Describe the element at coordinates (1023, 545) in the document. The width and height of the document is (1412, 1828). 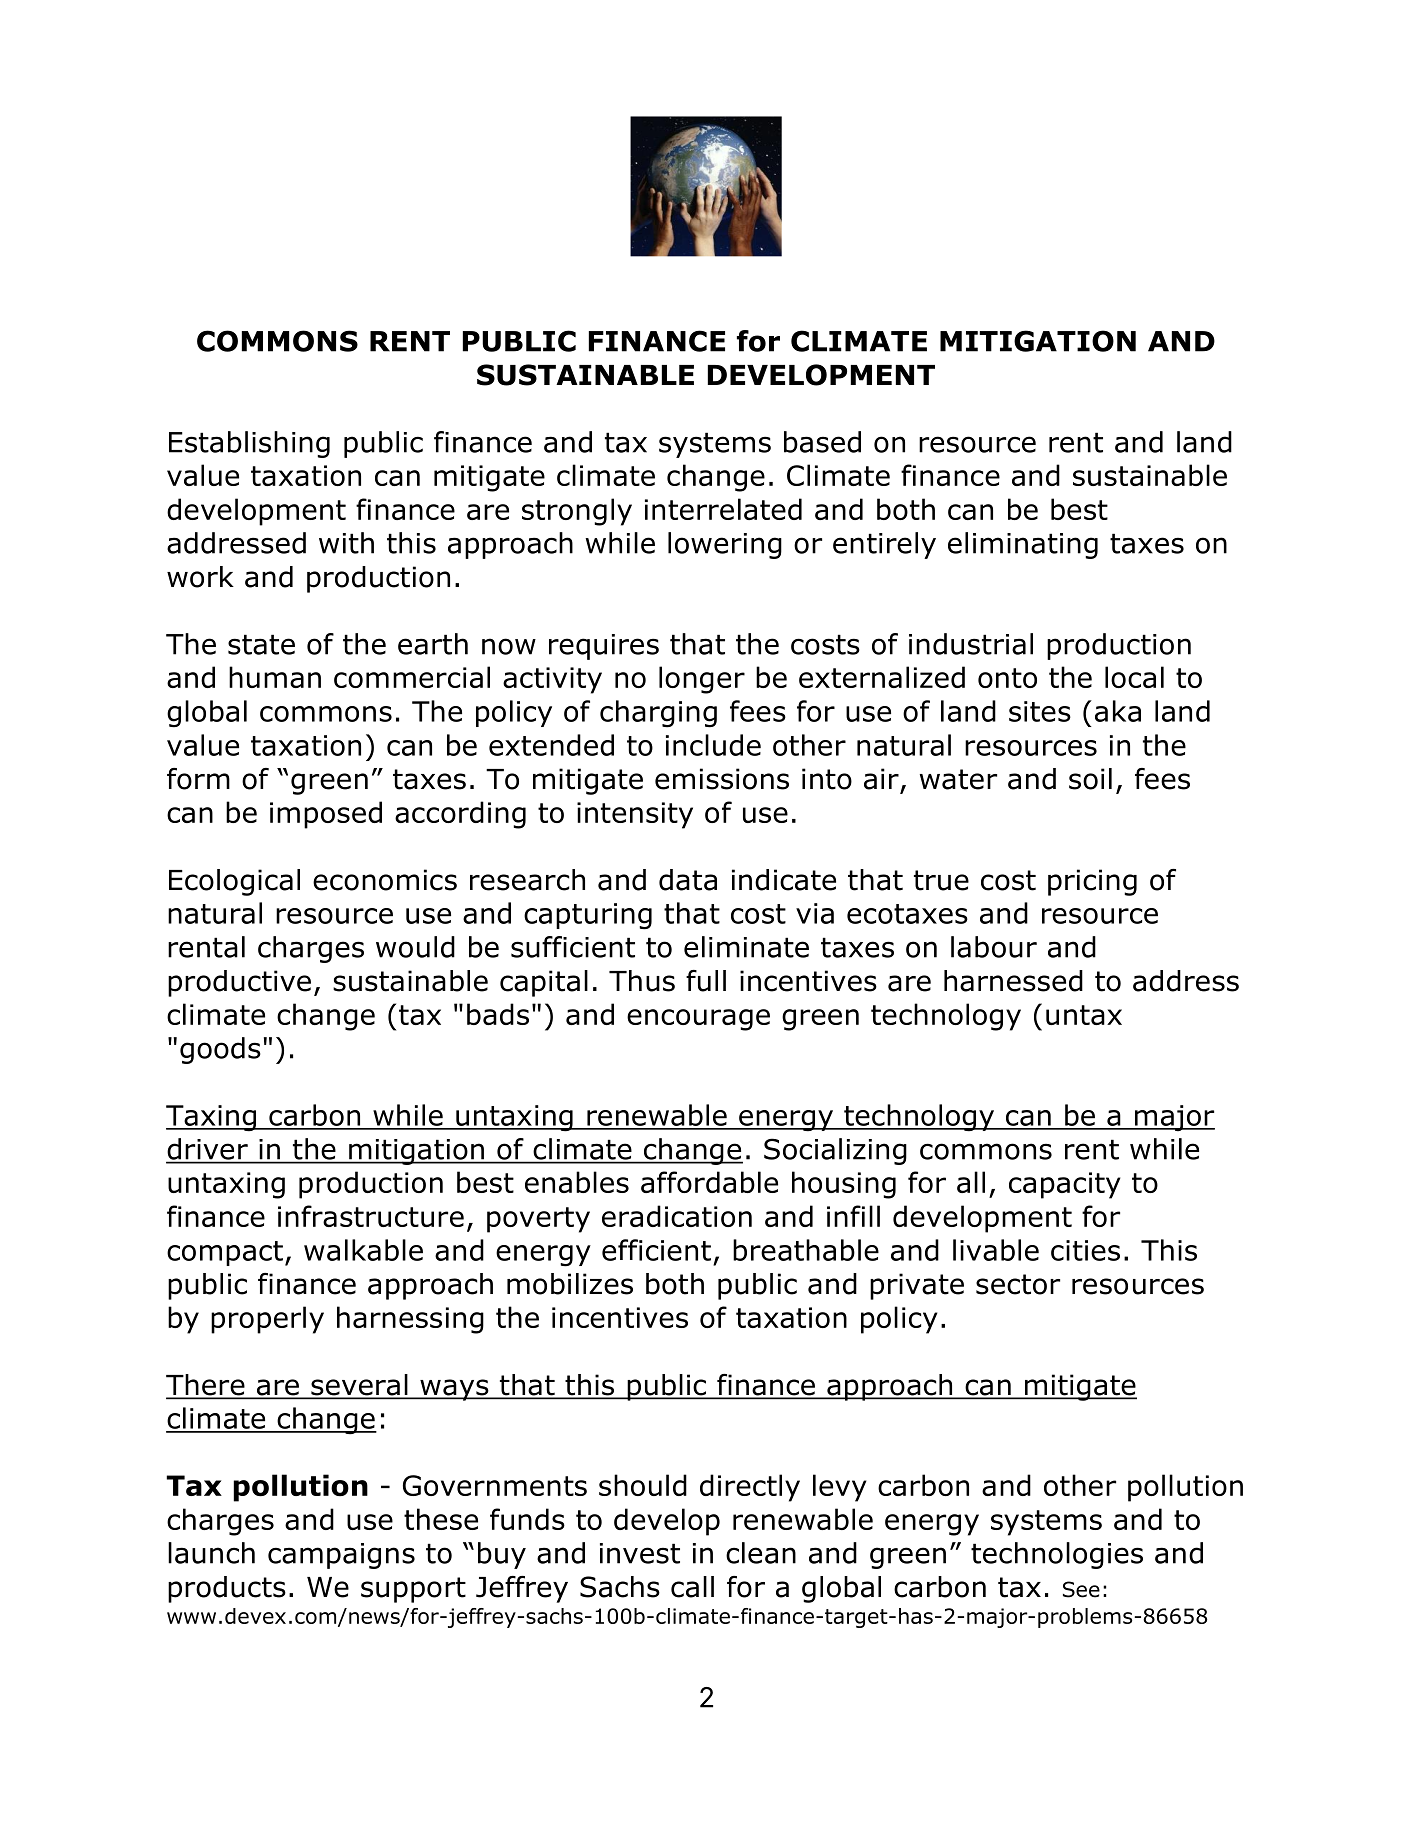
I see `eliminating` at that location.
